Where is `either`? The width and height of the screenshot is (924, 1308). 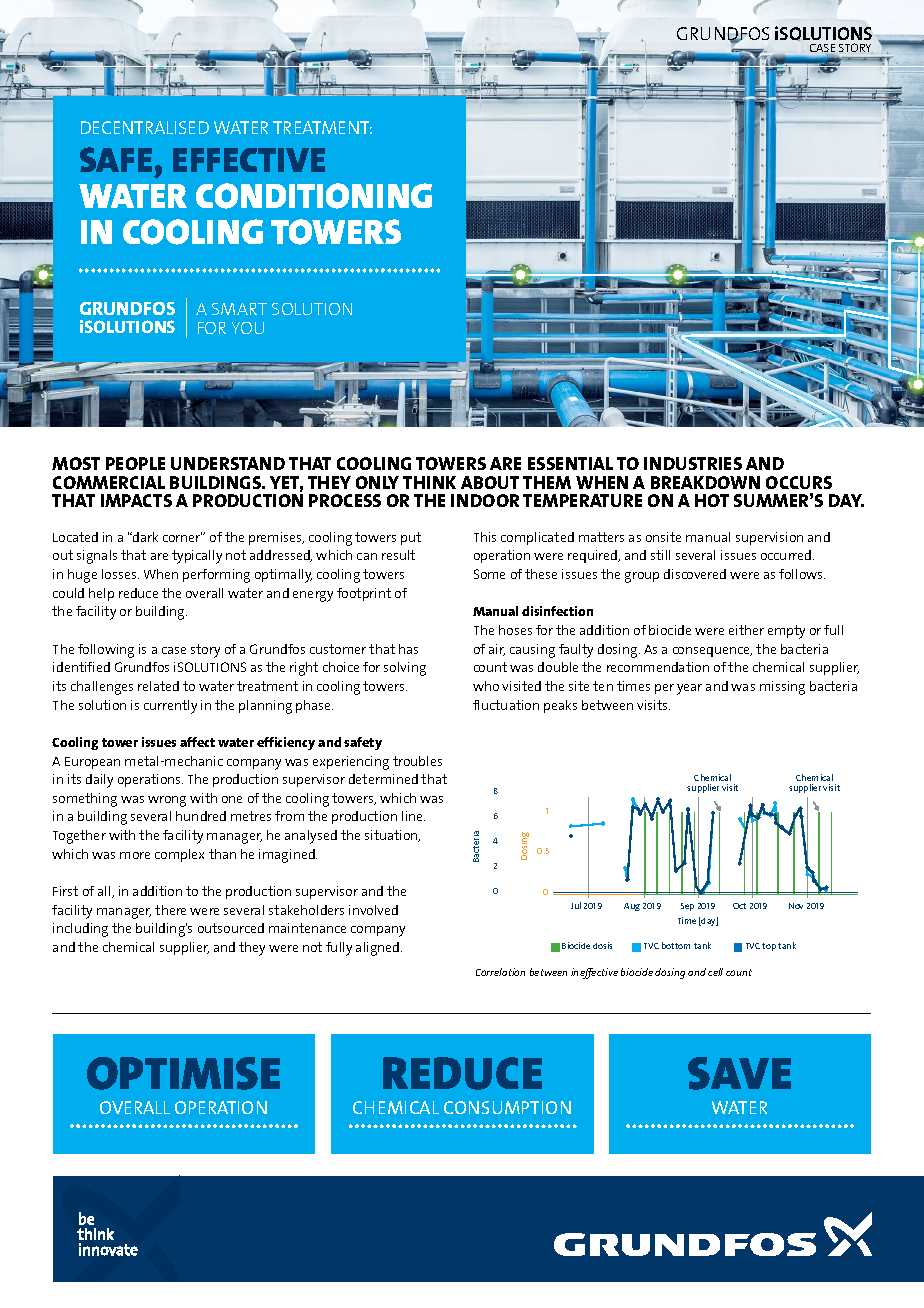 either is located at coordinates (746, 630).
